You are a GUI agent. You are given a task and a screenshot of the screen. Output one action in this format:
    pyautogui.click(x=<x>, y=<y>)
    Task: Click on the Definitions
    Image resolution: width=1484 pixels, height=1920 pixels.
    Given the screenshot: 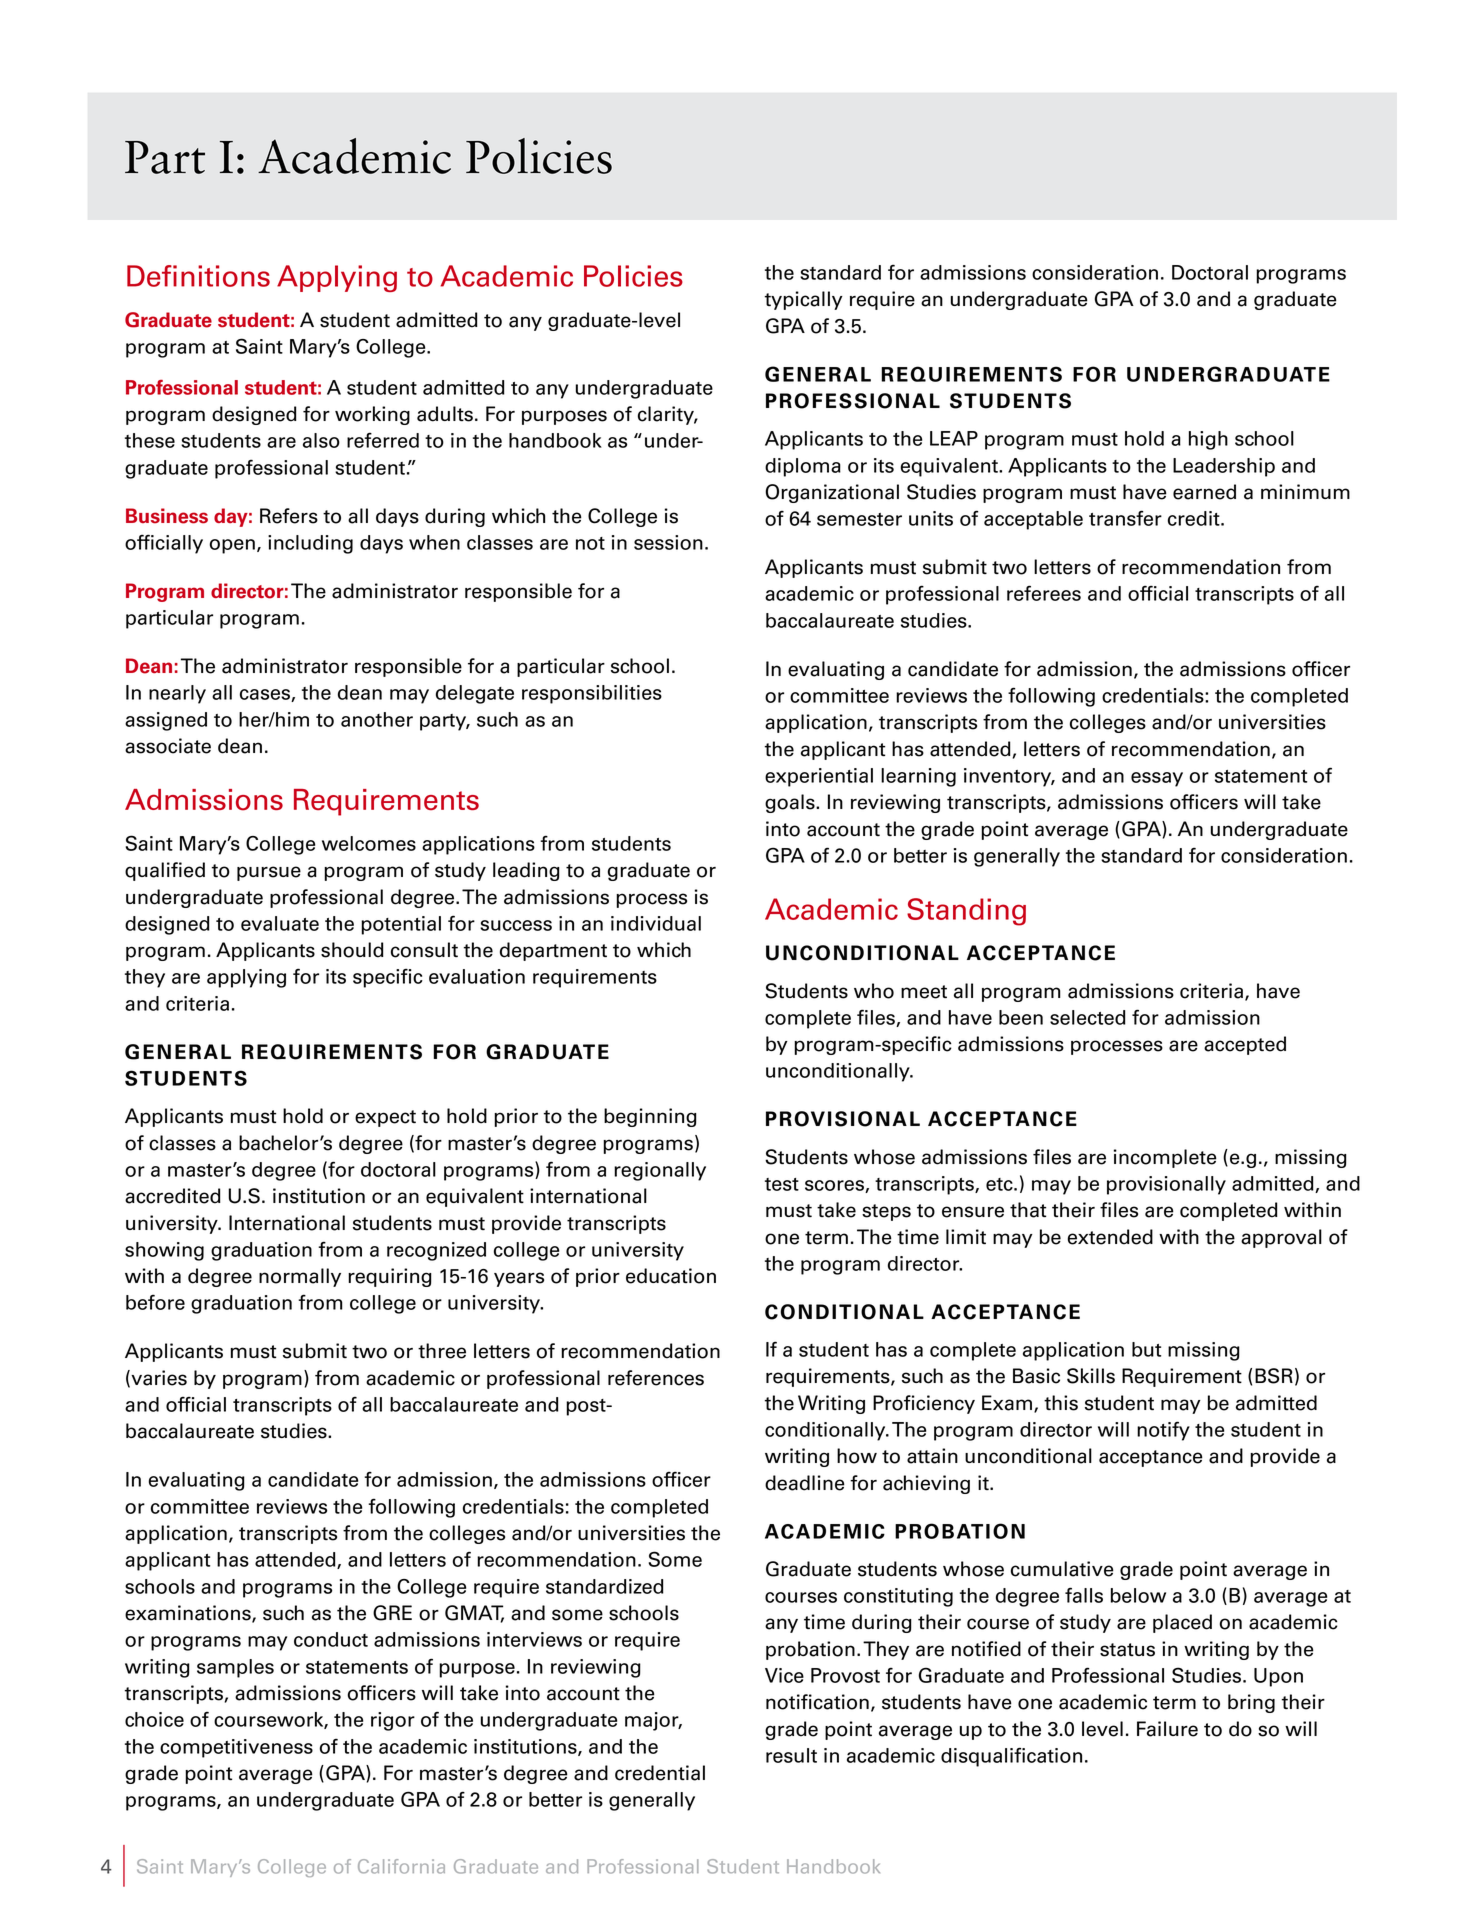 What is the action you would take?
    pyautogui.click(x=198, y=276)
